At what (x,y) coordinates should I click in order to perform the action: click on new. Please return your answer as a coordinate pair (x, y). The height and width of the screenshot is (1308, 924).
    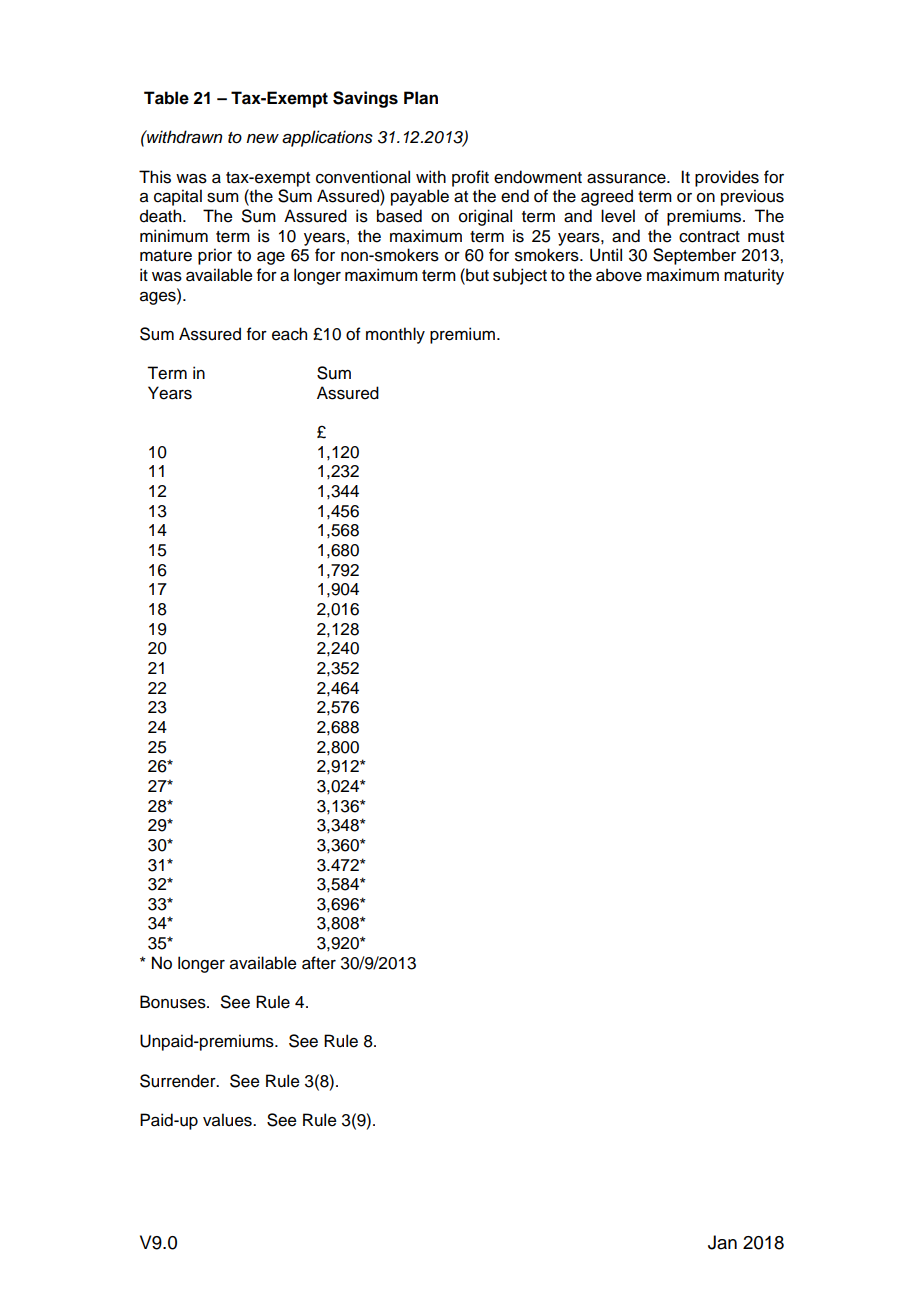
    Looking at the image, I should click on (262, 138).
